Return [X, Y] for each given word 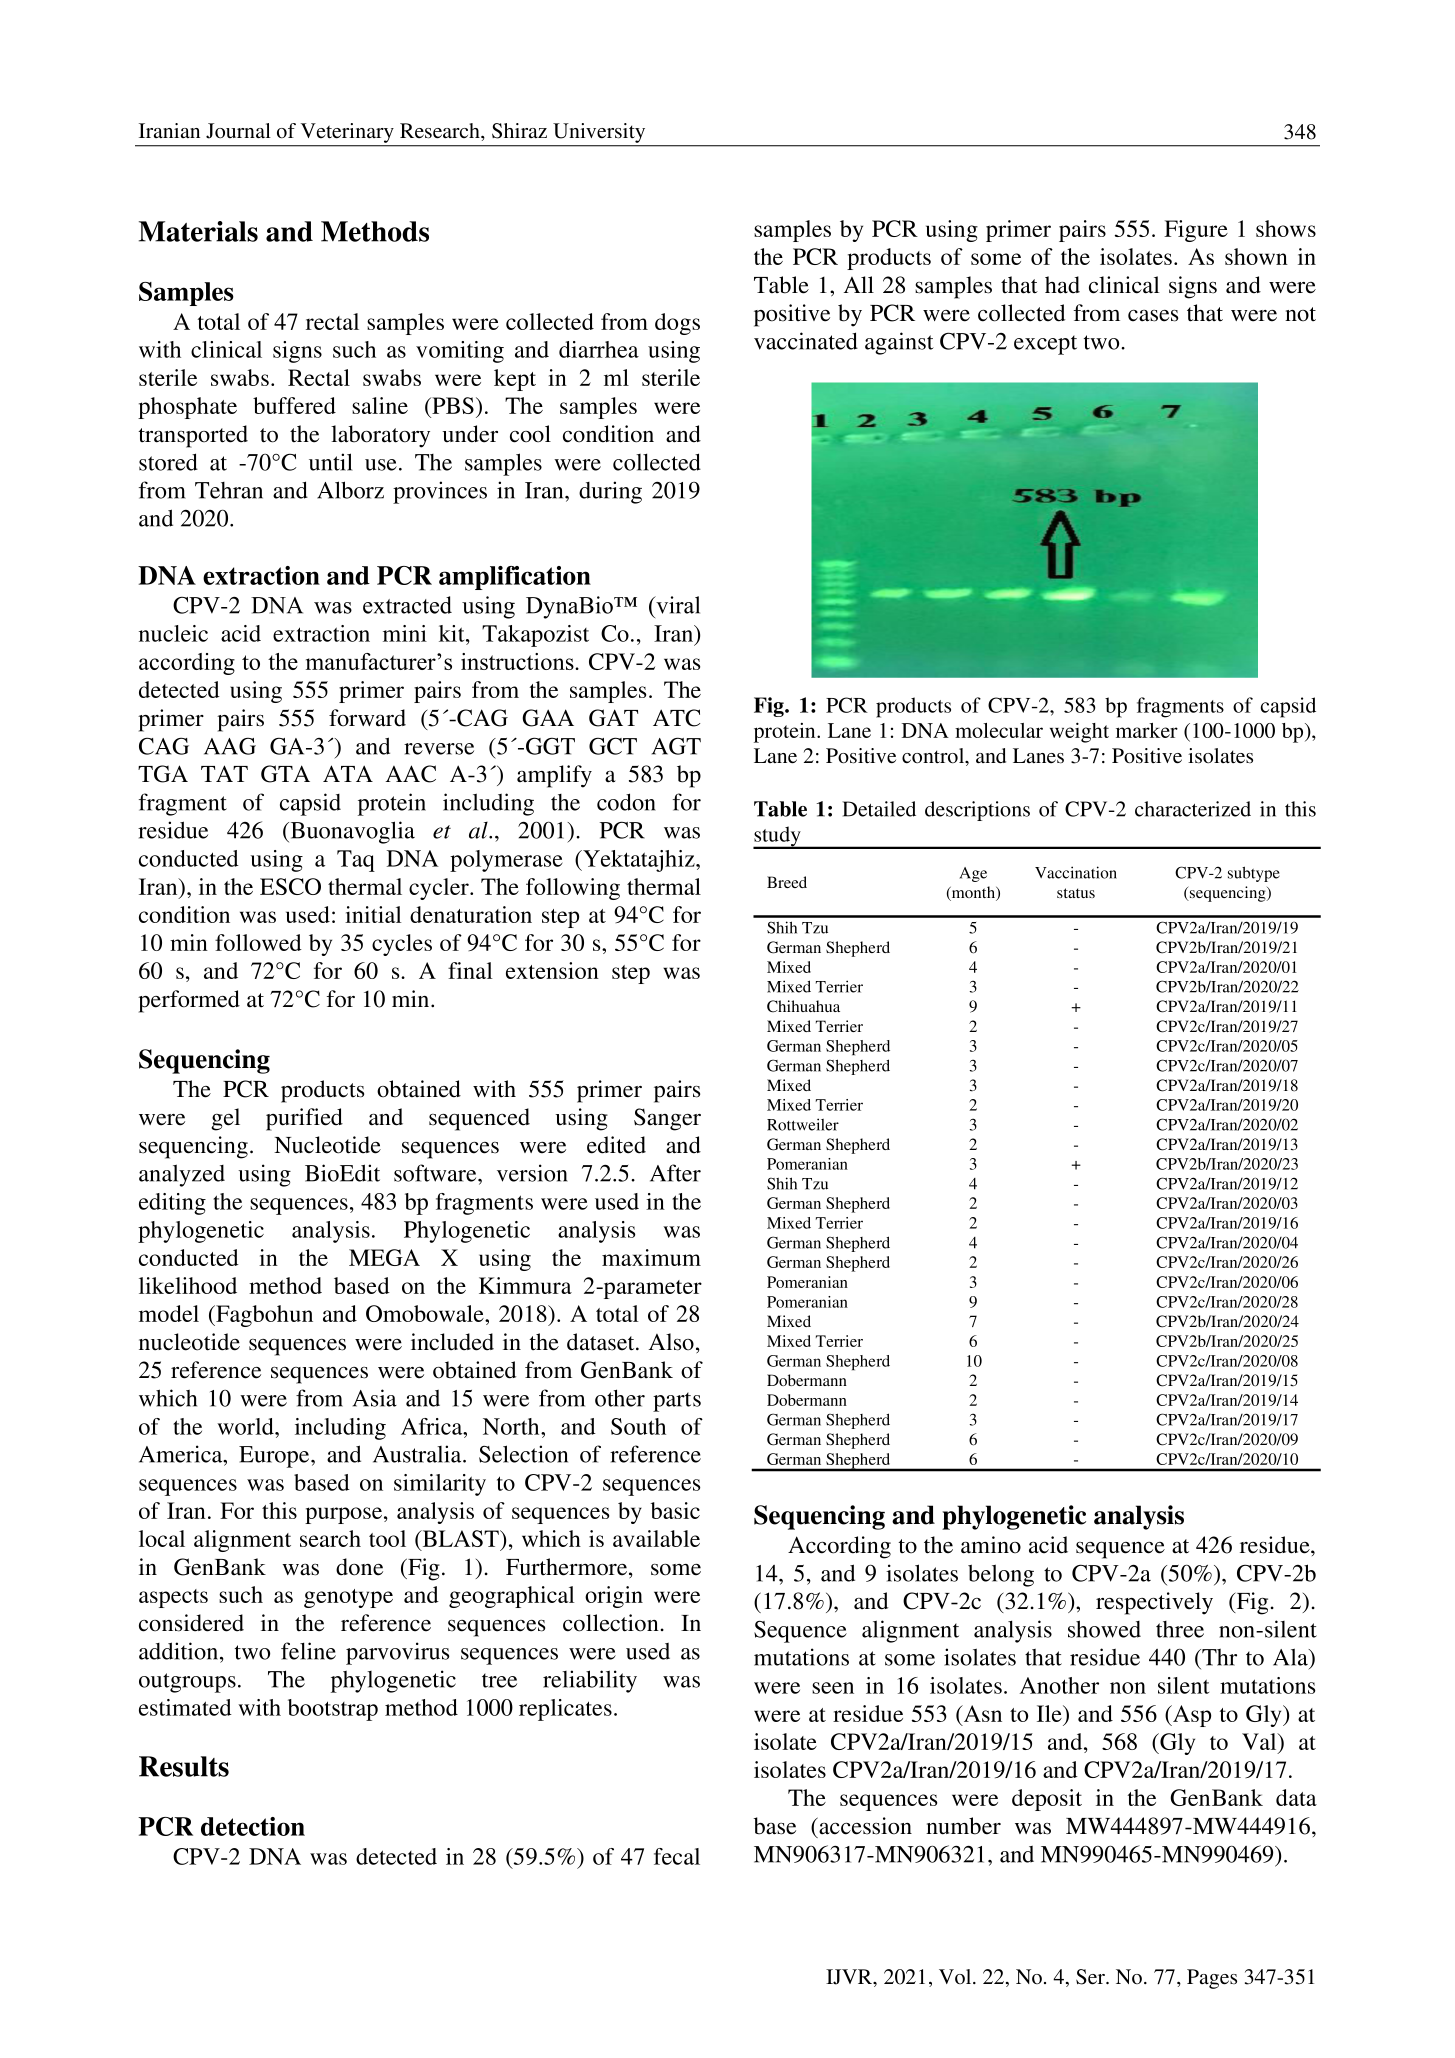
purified [304, 1119]
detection [253, 1826]
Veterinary [347, 133]
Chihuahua [803, 1006]
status [1076, 893]
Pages [1212, 1979]
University [599, 133]
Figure [1196, 231]
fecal [677, 1856]
